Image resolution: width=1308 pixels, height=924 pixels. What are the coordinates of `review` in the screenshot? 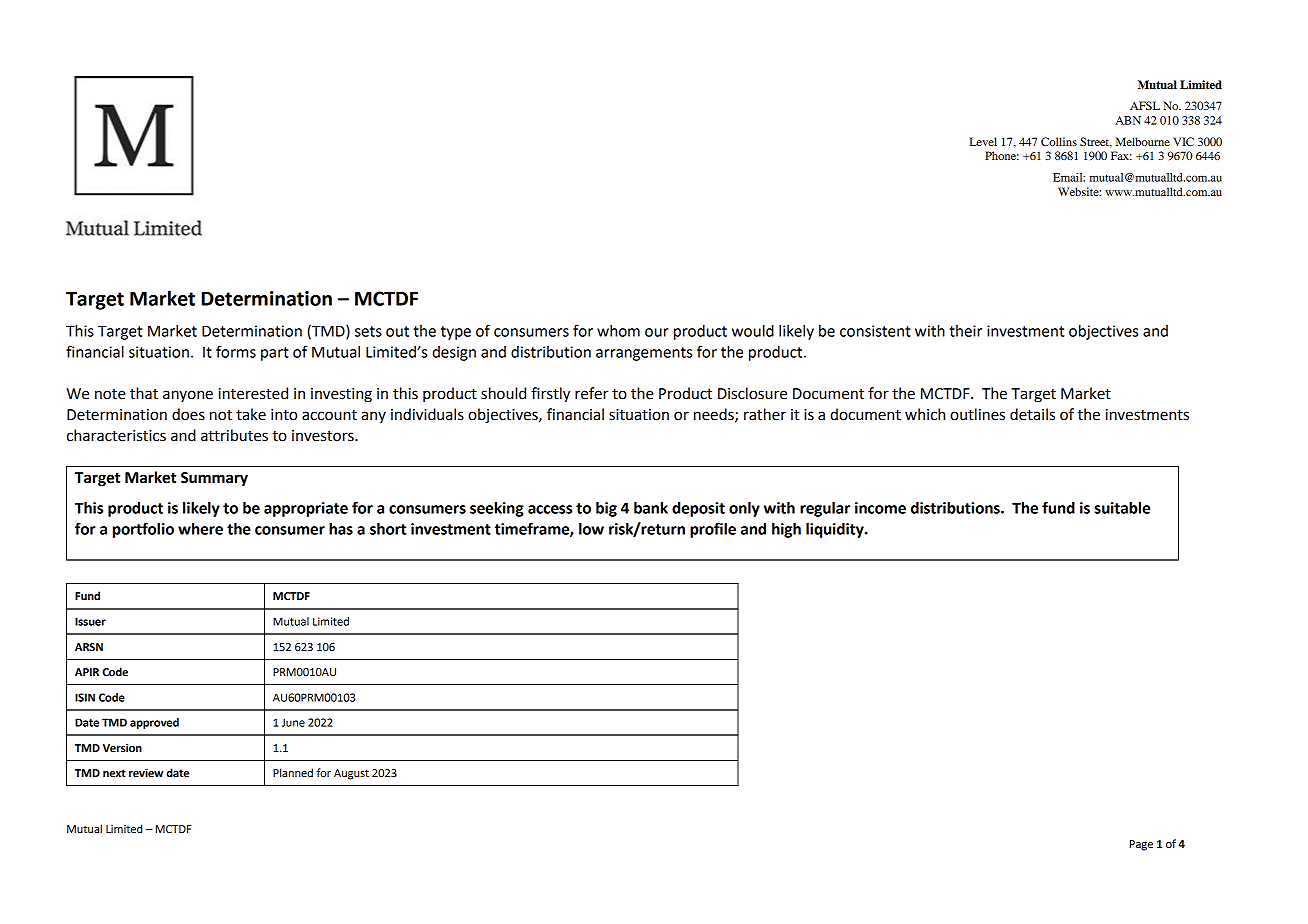 It's located at (146, 773).
